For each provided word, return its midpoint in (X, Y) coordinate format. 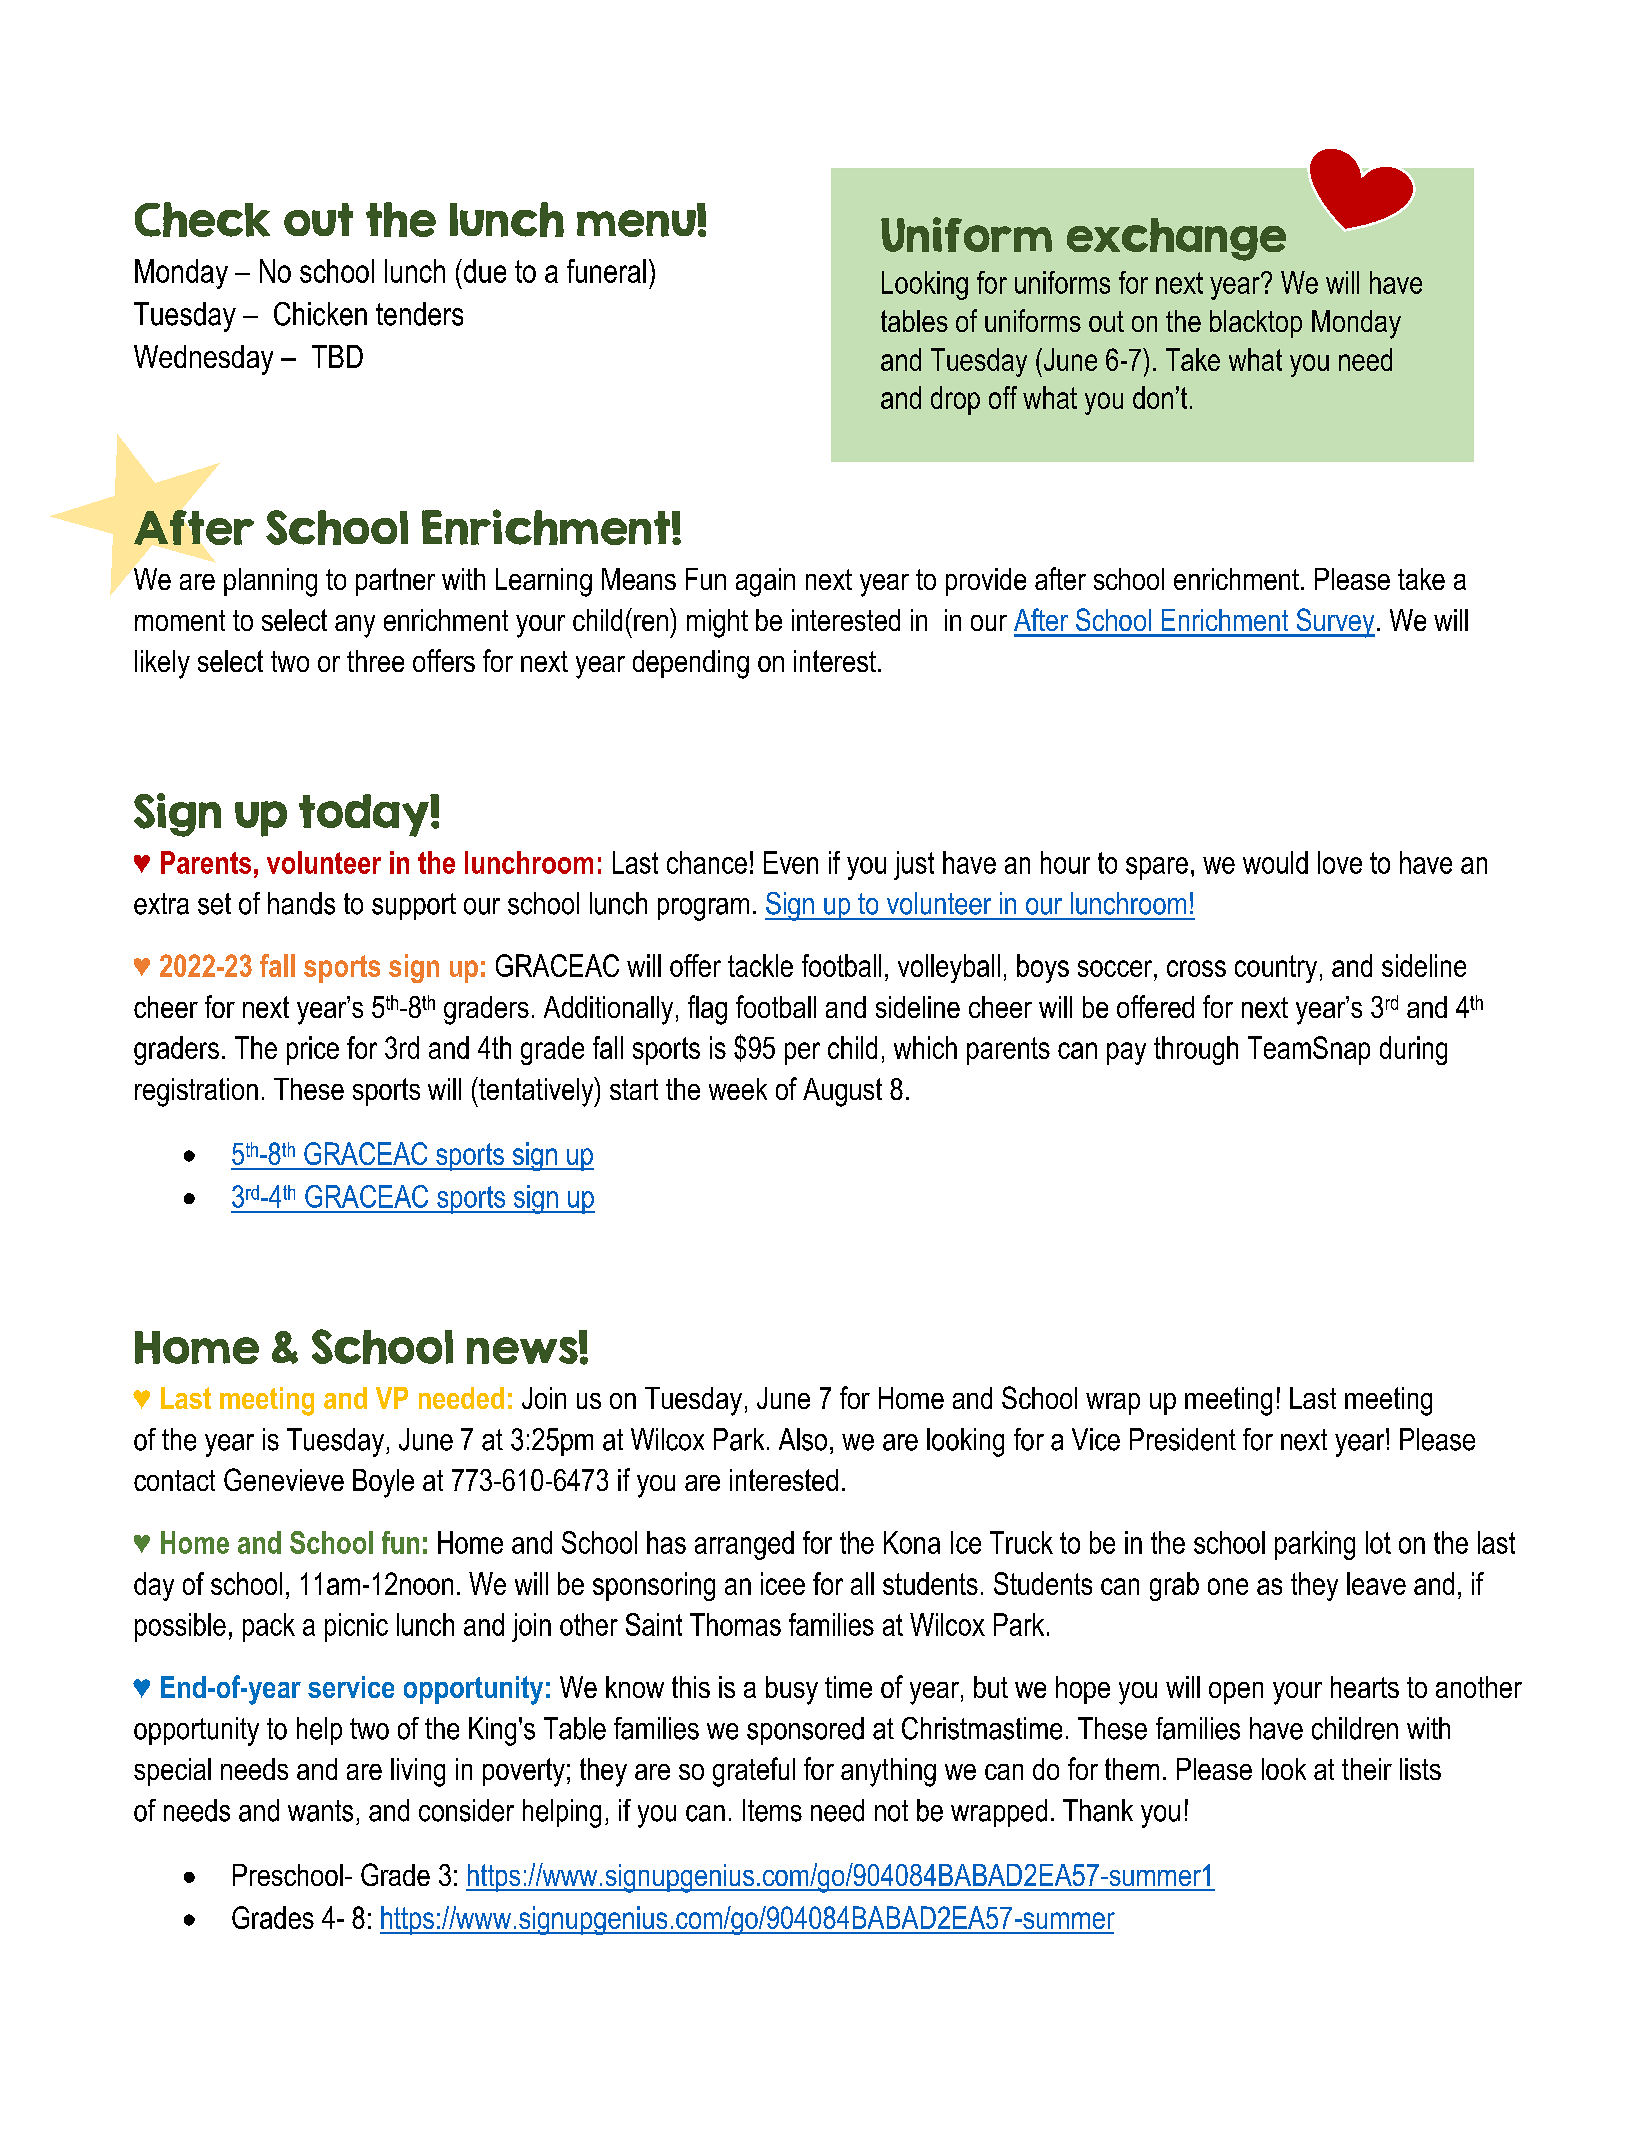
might (717, 623)
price (313, 1050)
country (1276, 969)
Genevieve (284, 1479)
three (375, 661)
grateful (754, 1772)
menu (637, 222)
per (802, 1053)
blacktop (1256, 324)
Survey (1334, 623)
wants (320, 1811)
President (1183, 1439)
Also (803, 1439)
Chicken (320, 314)
